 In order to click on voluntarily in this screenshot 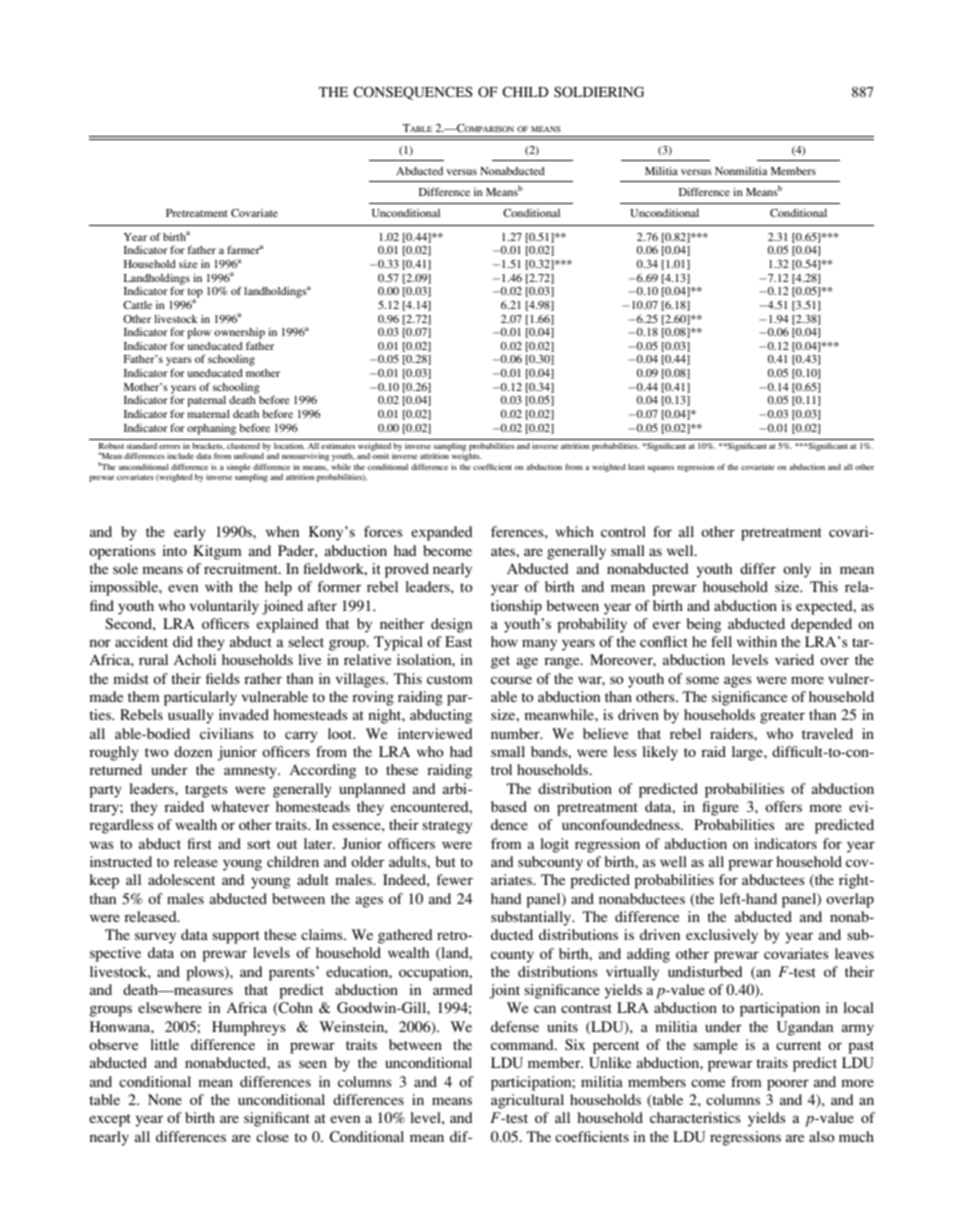, I will do `click(224, 607)`.
